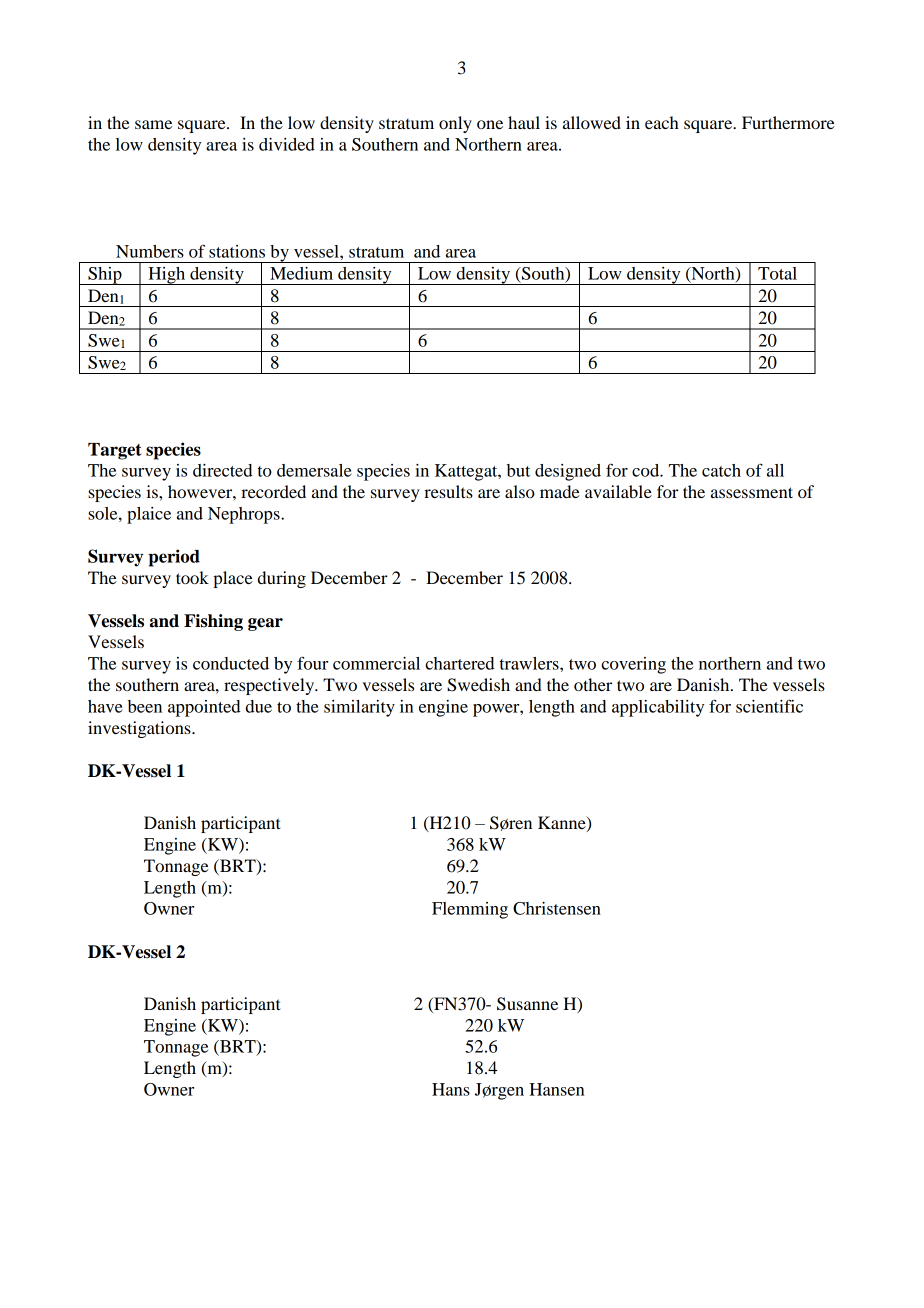 This page has width=924, height=1308. Describe the element at coordinates (752, 492) in the page. I see `assessment` at that location.
